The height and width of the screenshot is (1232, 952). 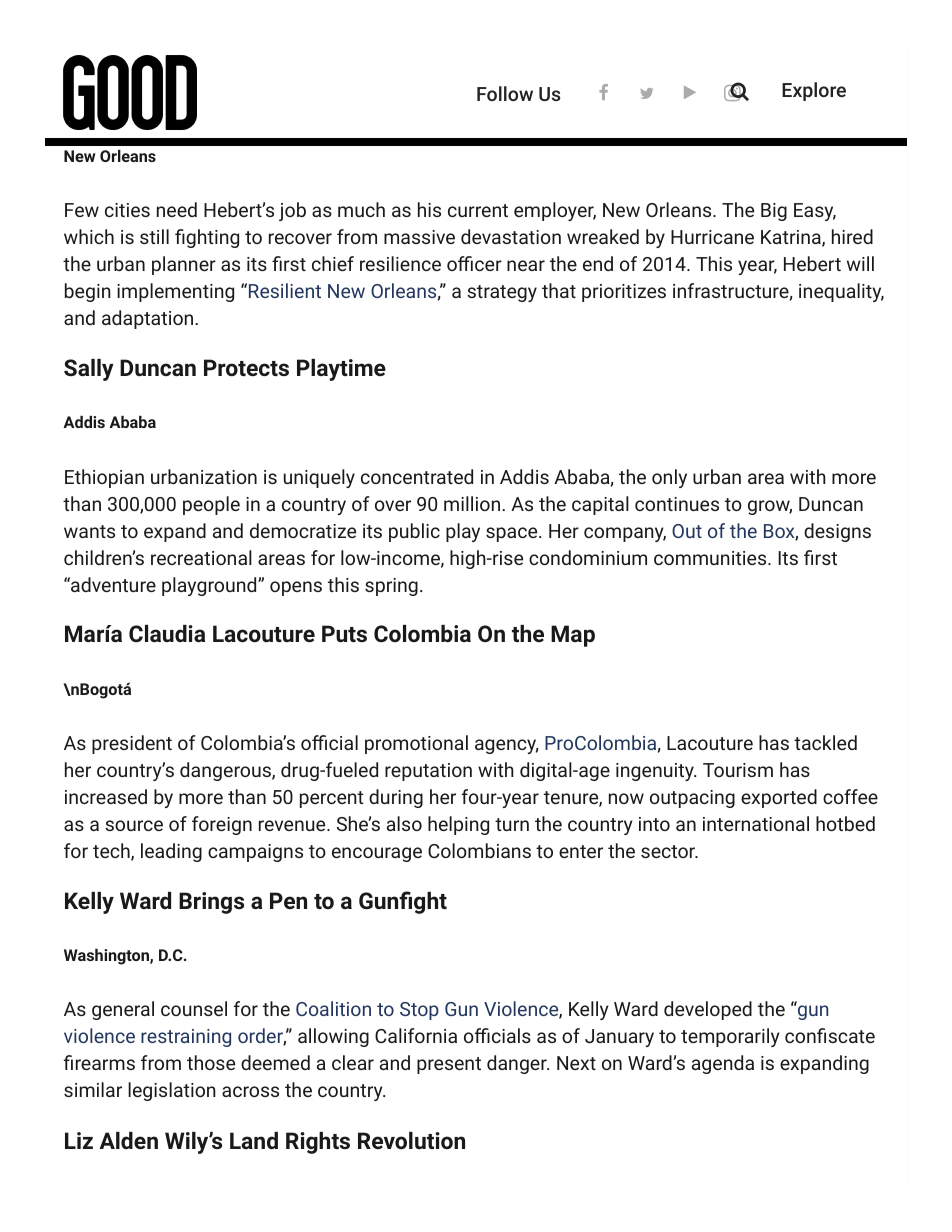 I want to click on present, so click(x=449, y=1065).
